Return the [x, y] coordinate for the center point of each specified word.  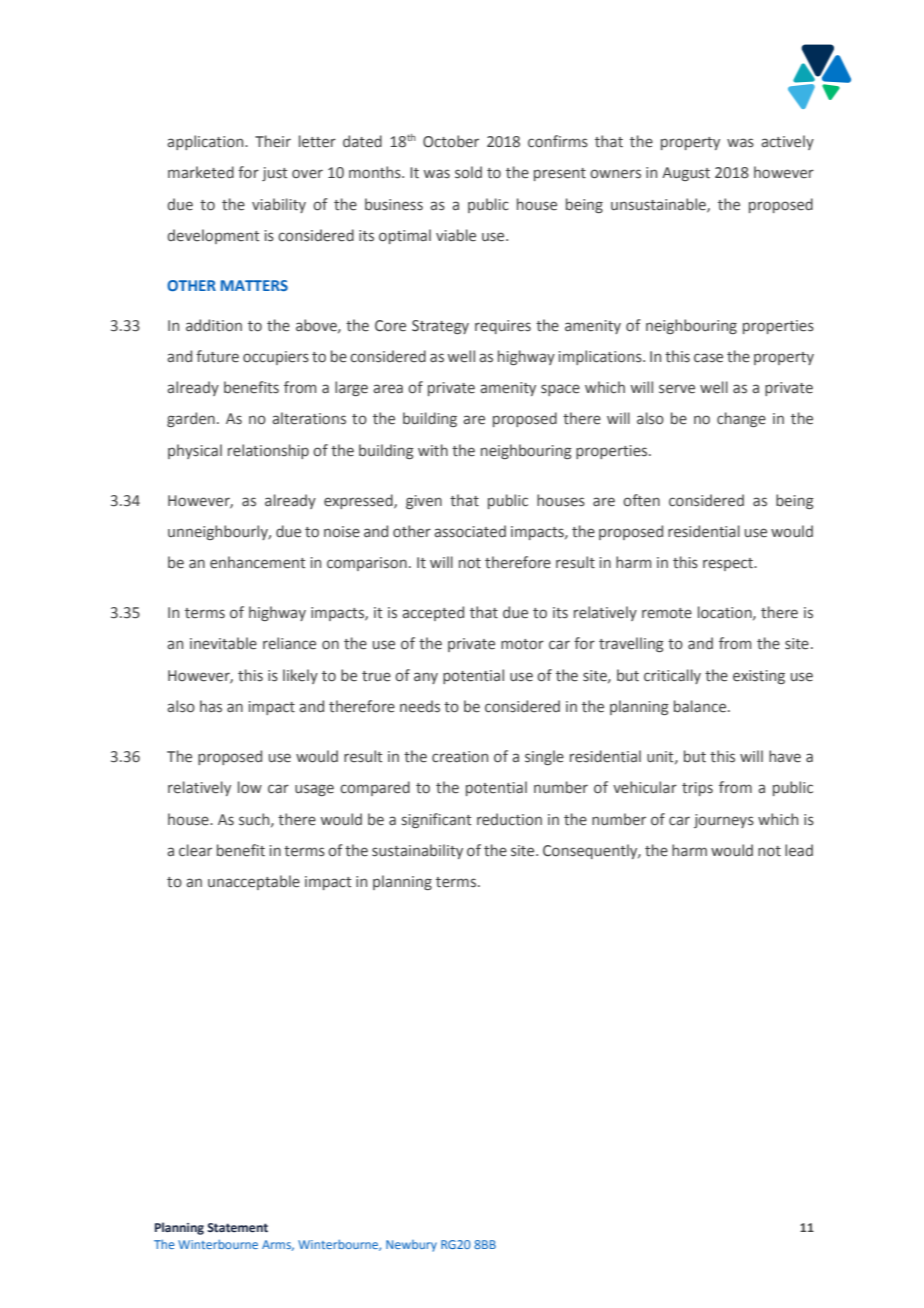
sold [468, 172]
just [274, 174]
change [741, 419]
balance [701, 706]
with [433, 450]
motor [522, 644]
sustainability [417, 851]
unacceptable [254, 882]
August [686, 174]
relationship [268, 451]
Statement [237, 1228]
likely [300, 676]
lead [799, 850]
